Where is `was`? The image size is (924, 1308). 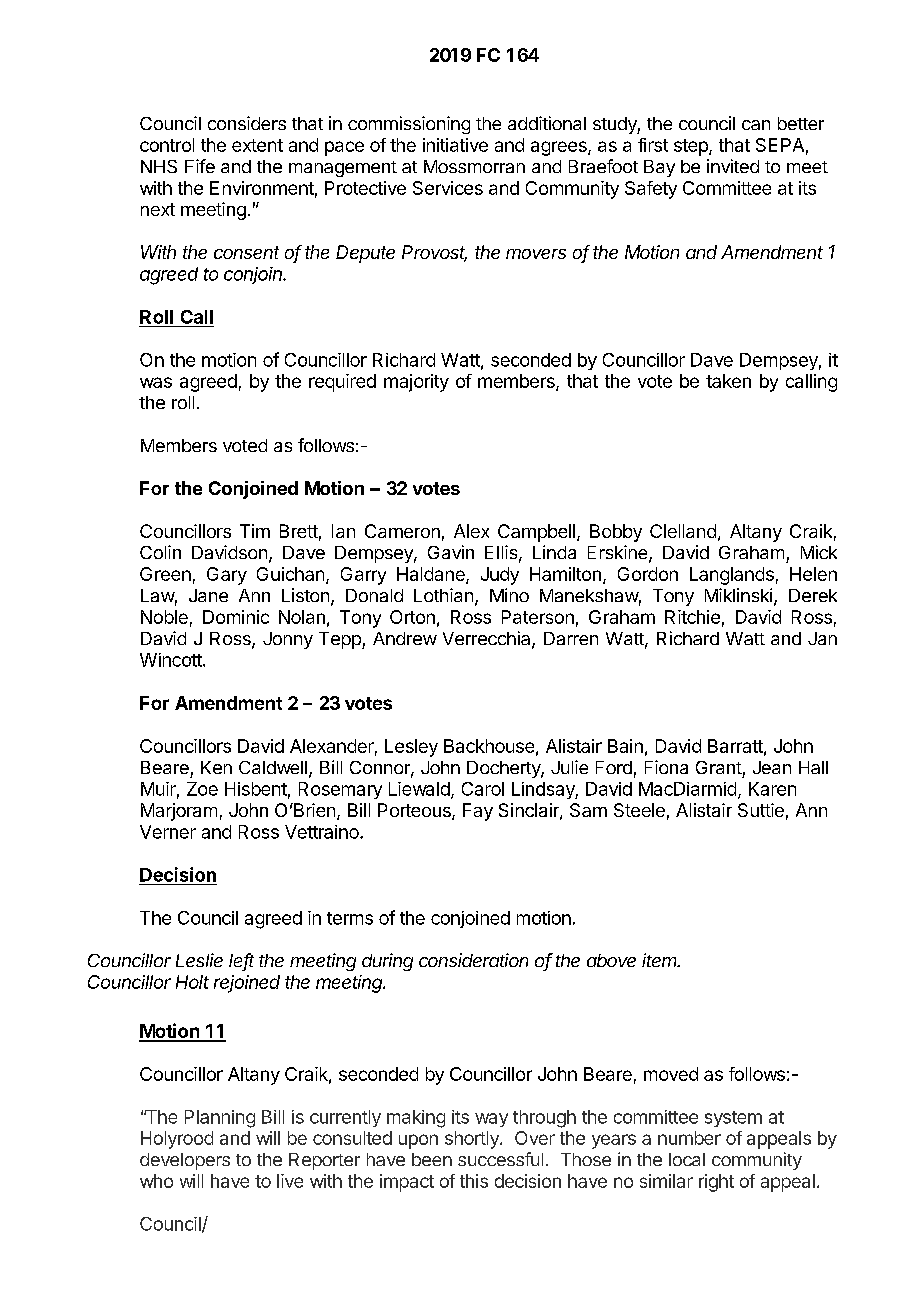 was is located at coordinates (156, 382).
